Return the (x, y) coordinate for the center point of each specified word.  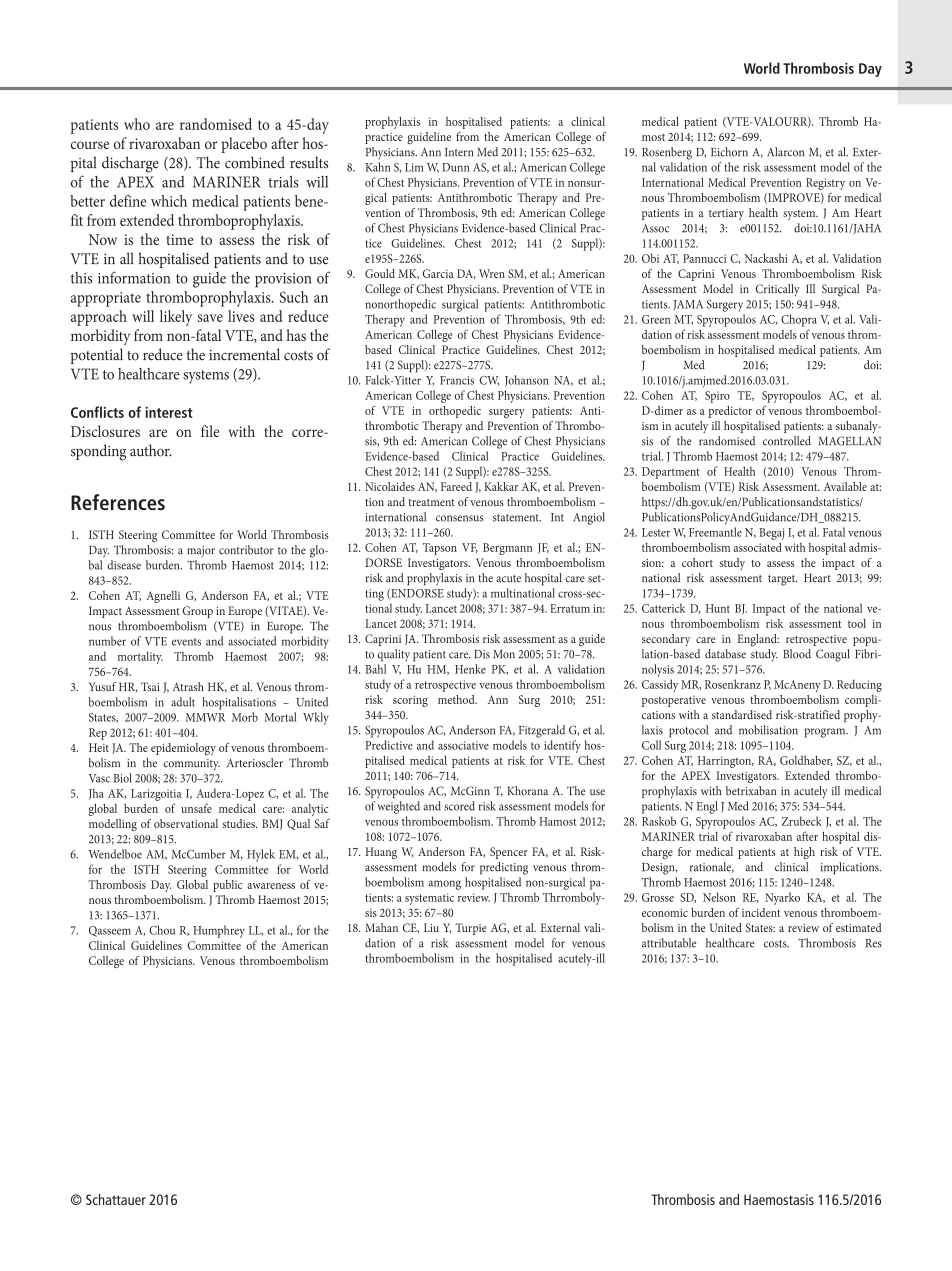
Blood (797, 654)
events (186, 642)
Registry (825, 184)
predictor (730, 412)
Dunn (456, 167)
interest (169, 412)
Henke (470, 669)
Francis (457, 380)
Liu (431, 927)
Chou (162, 930)
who (137, 124)
